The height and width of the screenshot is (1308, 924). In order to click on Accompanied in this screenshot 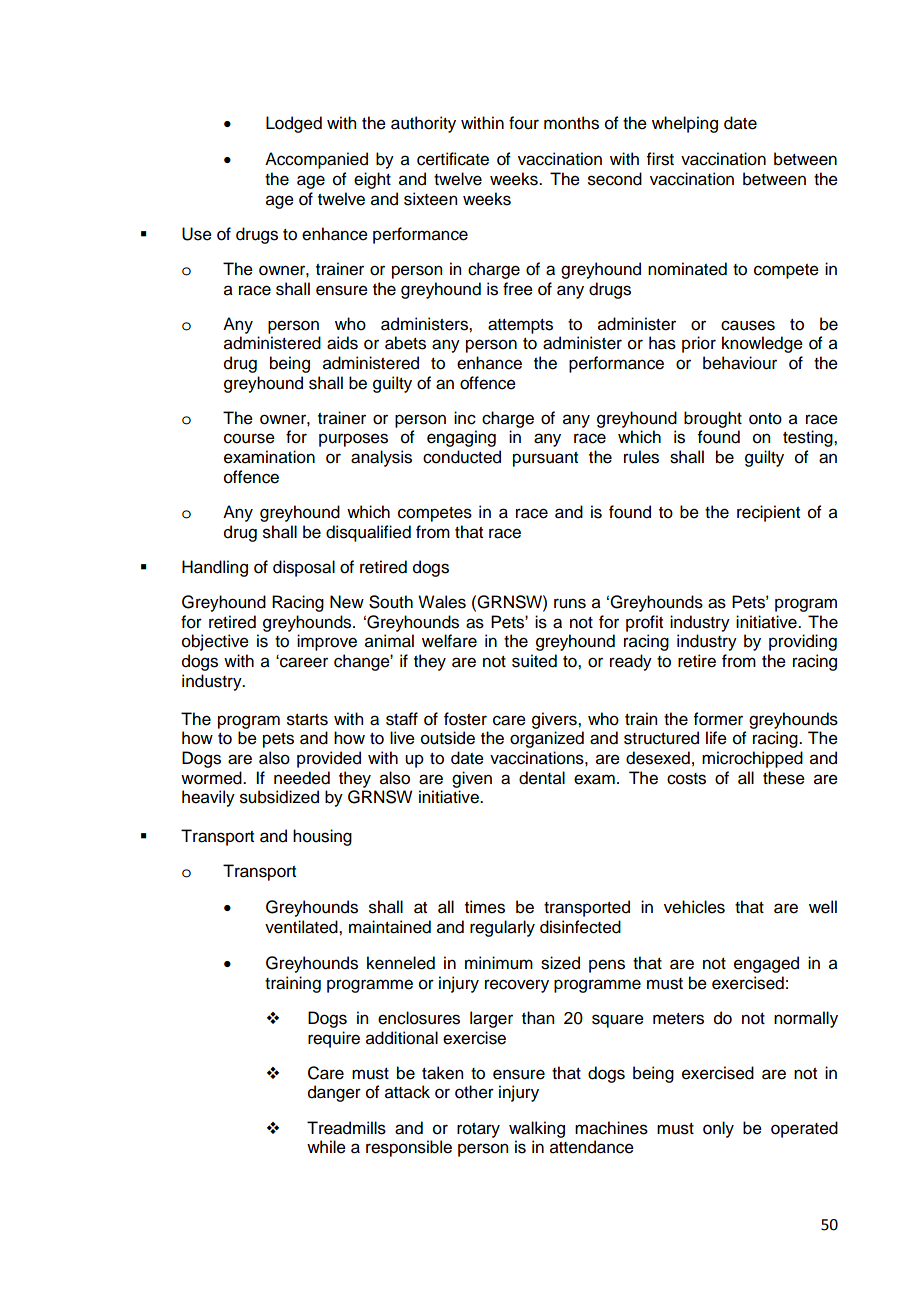, I will do `click(316, 160)`.
